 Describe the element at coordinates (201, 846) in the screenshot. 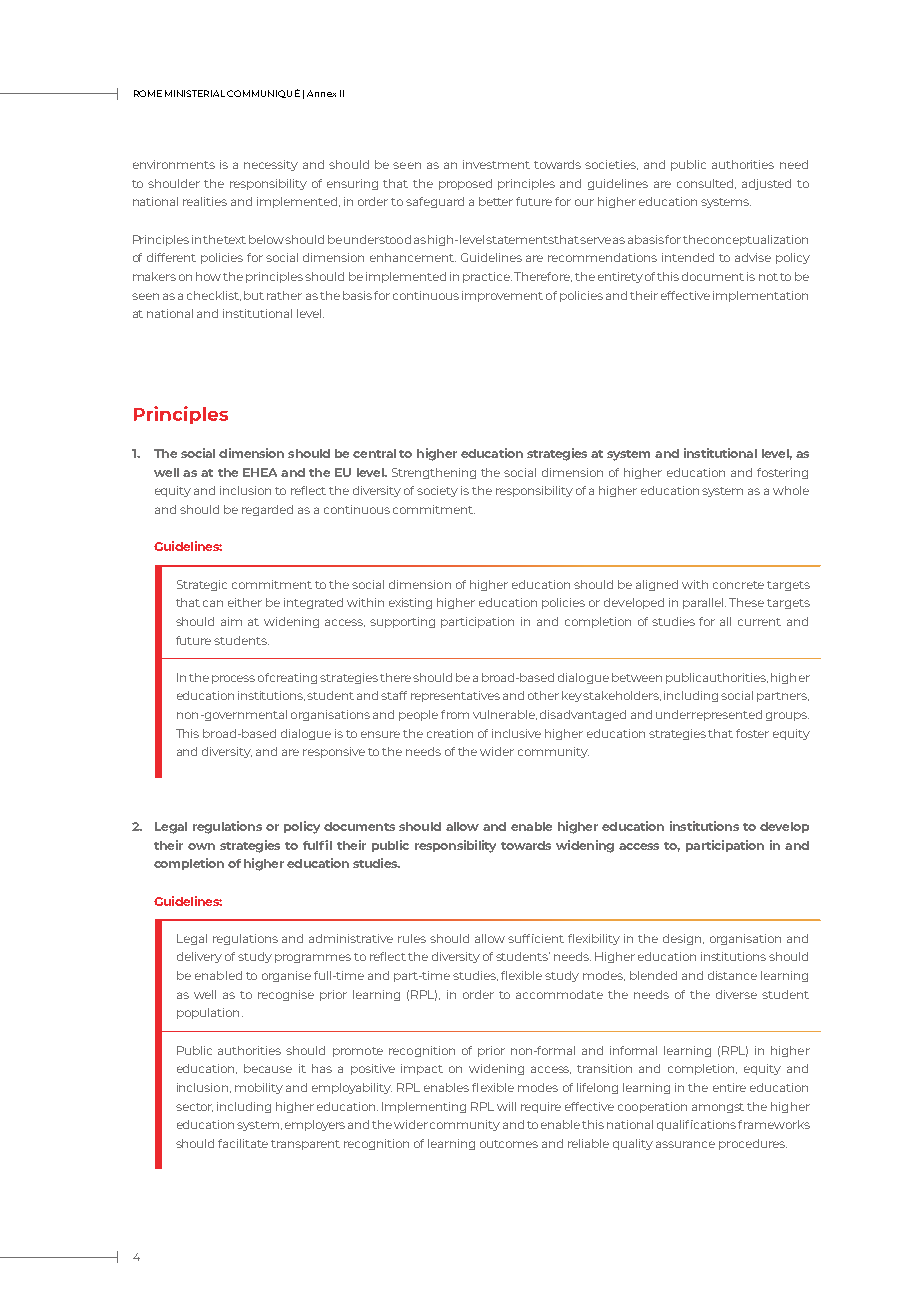

I see `own` at that location.
